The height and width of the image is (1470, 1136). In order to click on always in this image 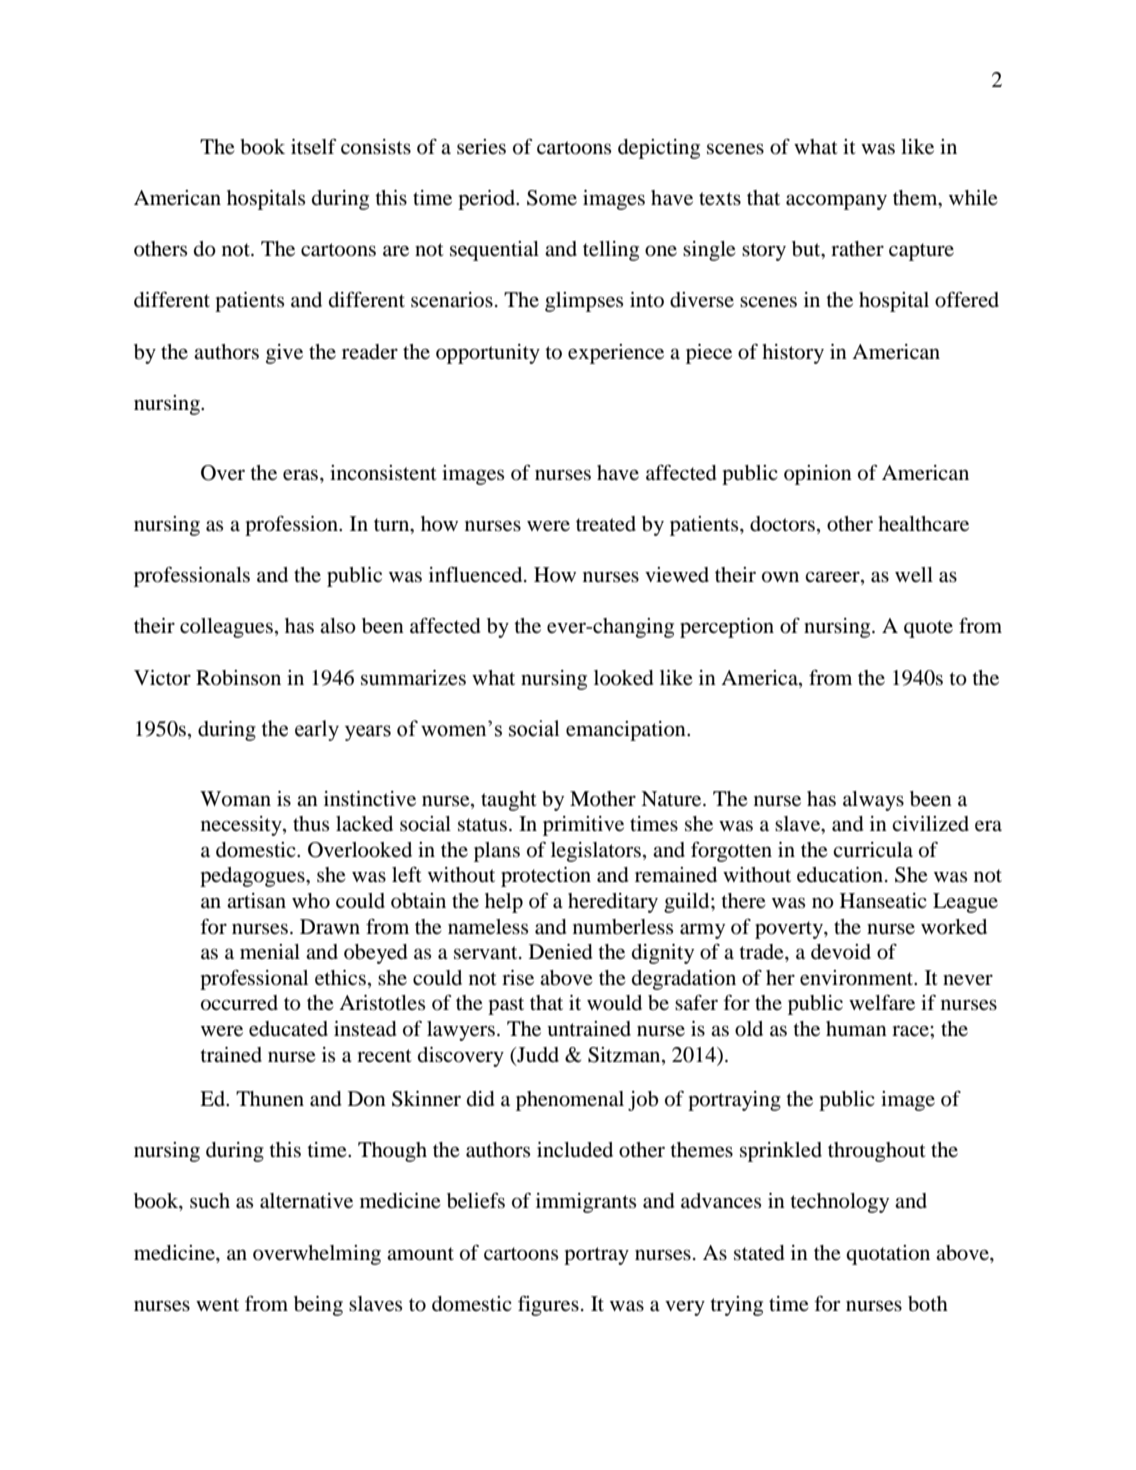, I will do `click(873, 801)`.
